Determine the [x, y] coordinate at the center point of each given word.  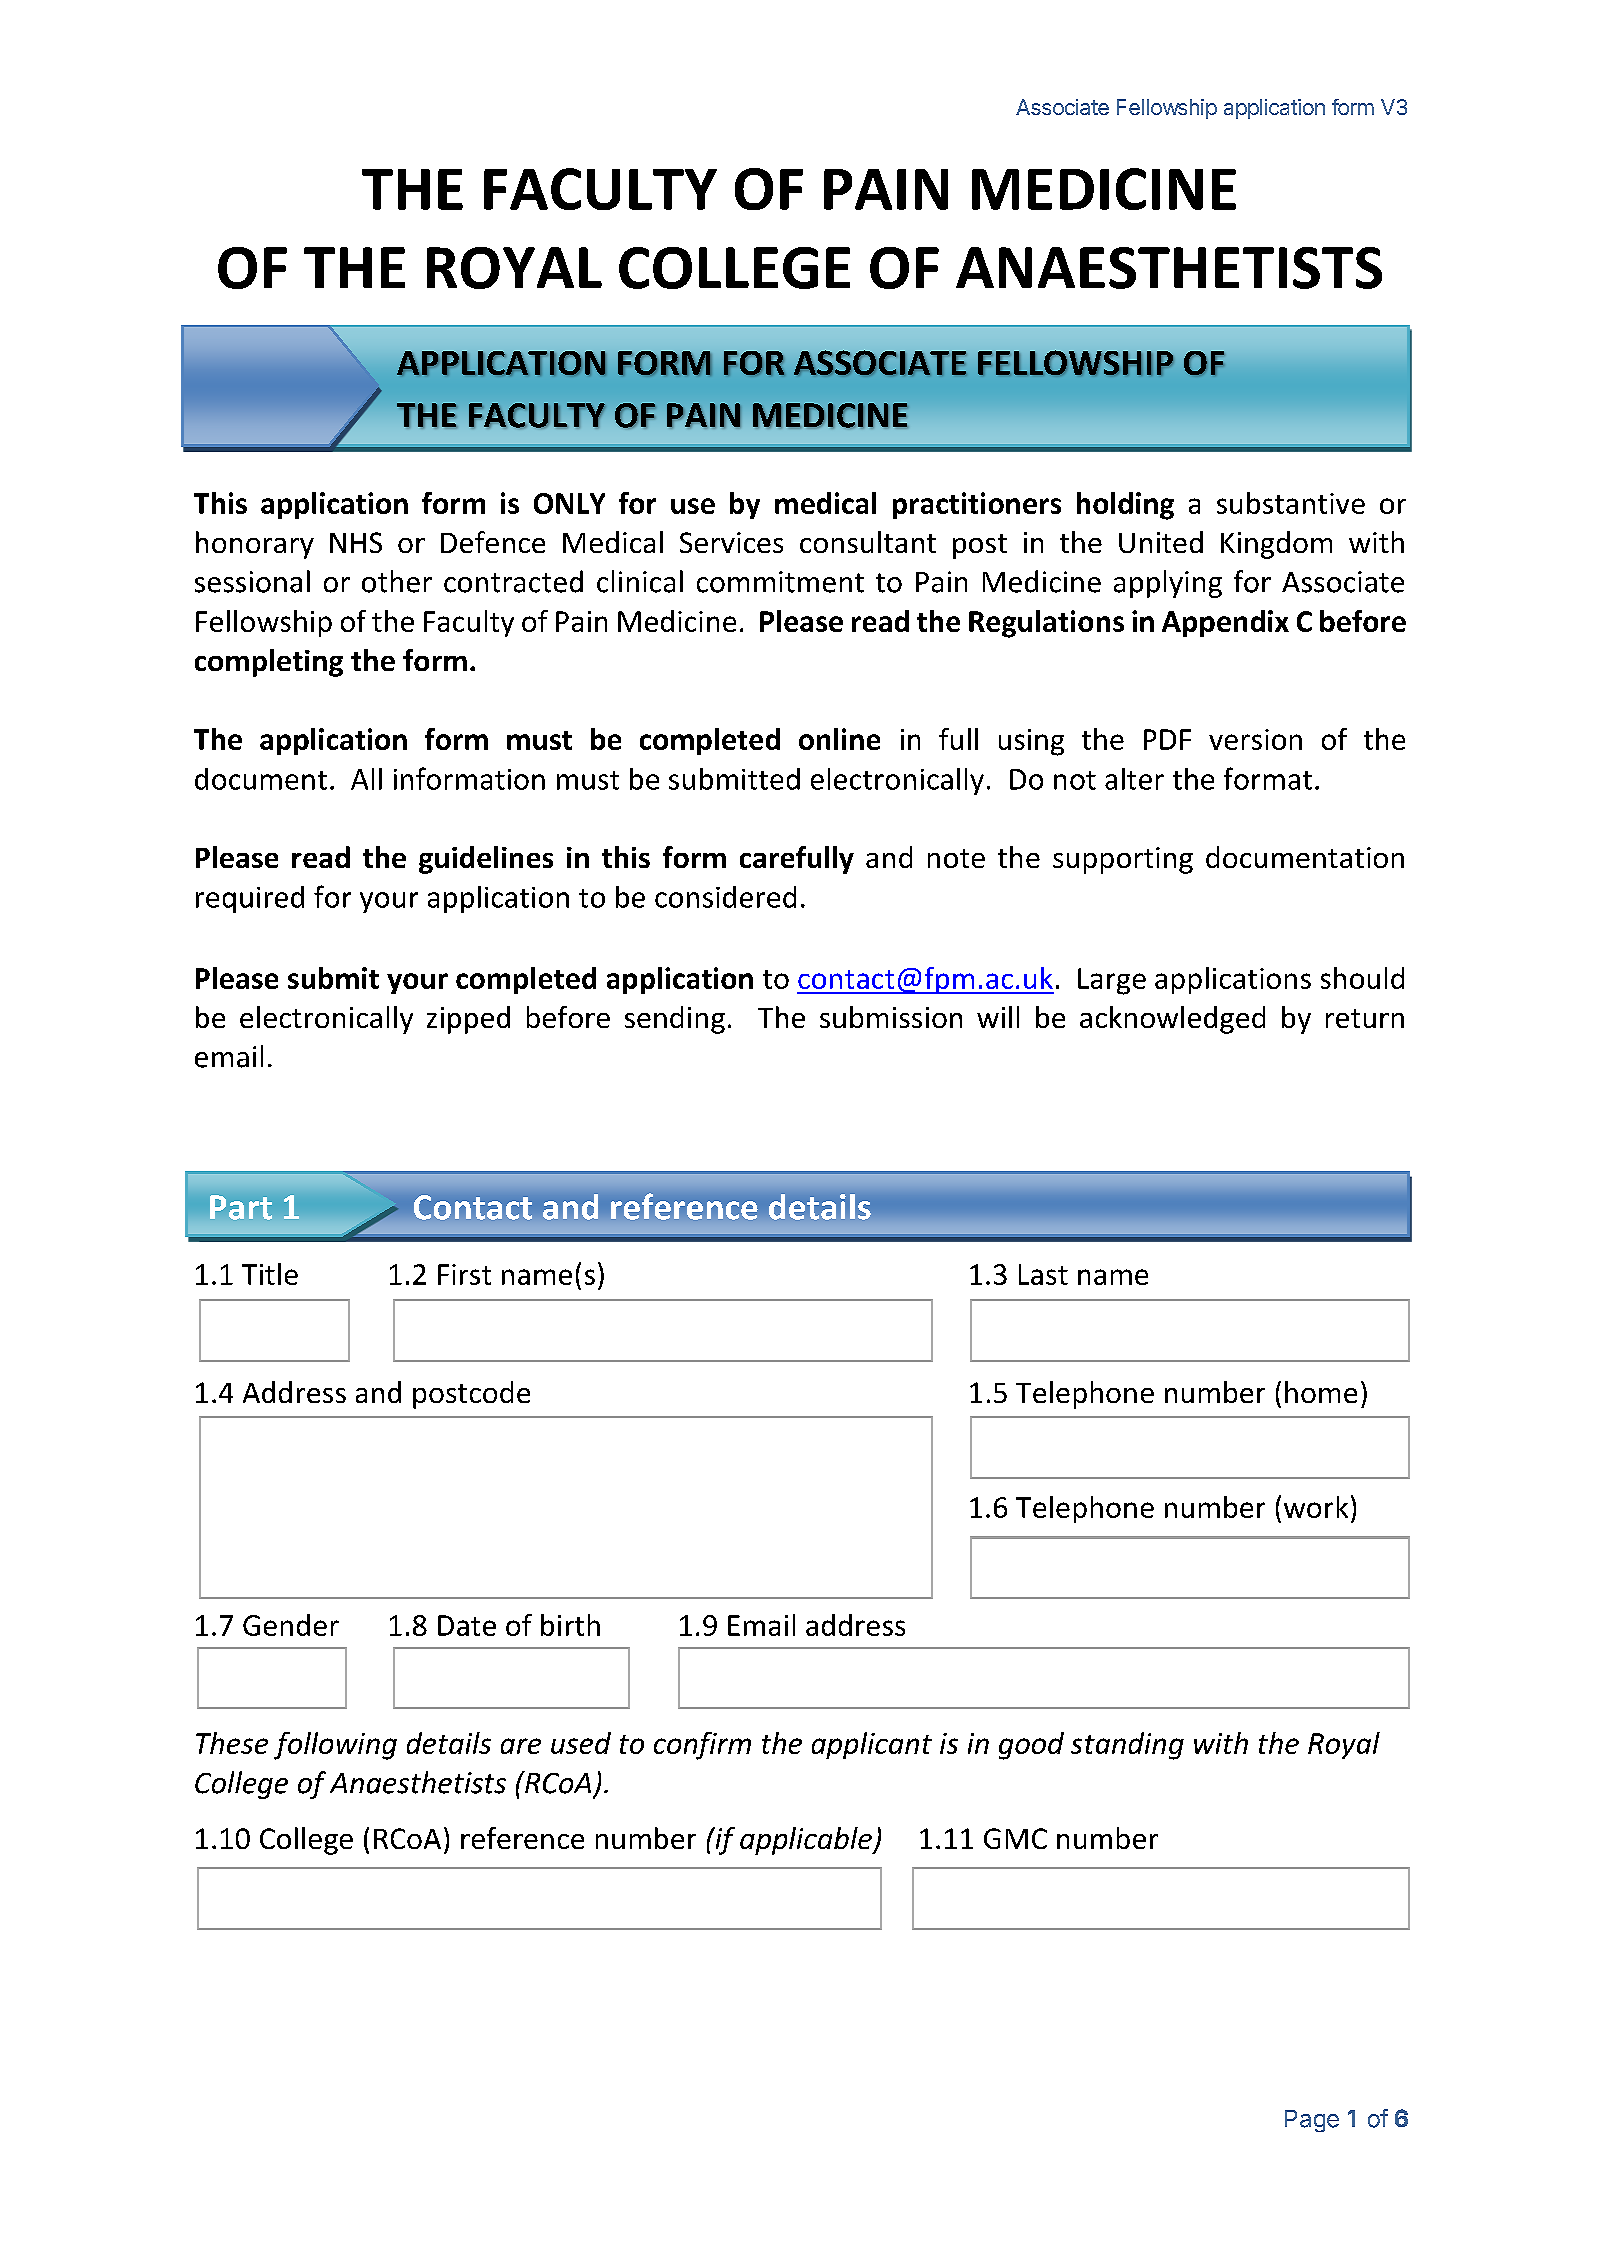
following [335, 1746]
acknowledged [1172, 1020]
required [250, 899]
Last [1043, 1274]
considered [725, 897]
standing [1127, 1746]
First [464, 1274]
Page [1312, 2121]
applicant [872, 1745]
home [1321, 1392]
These [232, 1743]
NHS [356, 542]
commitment [780, 582]
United [1161, 542]
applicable [807, 1841]
